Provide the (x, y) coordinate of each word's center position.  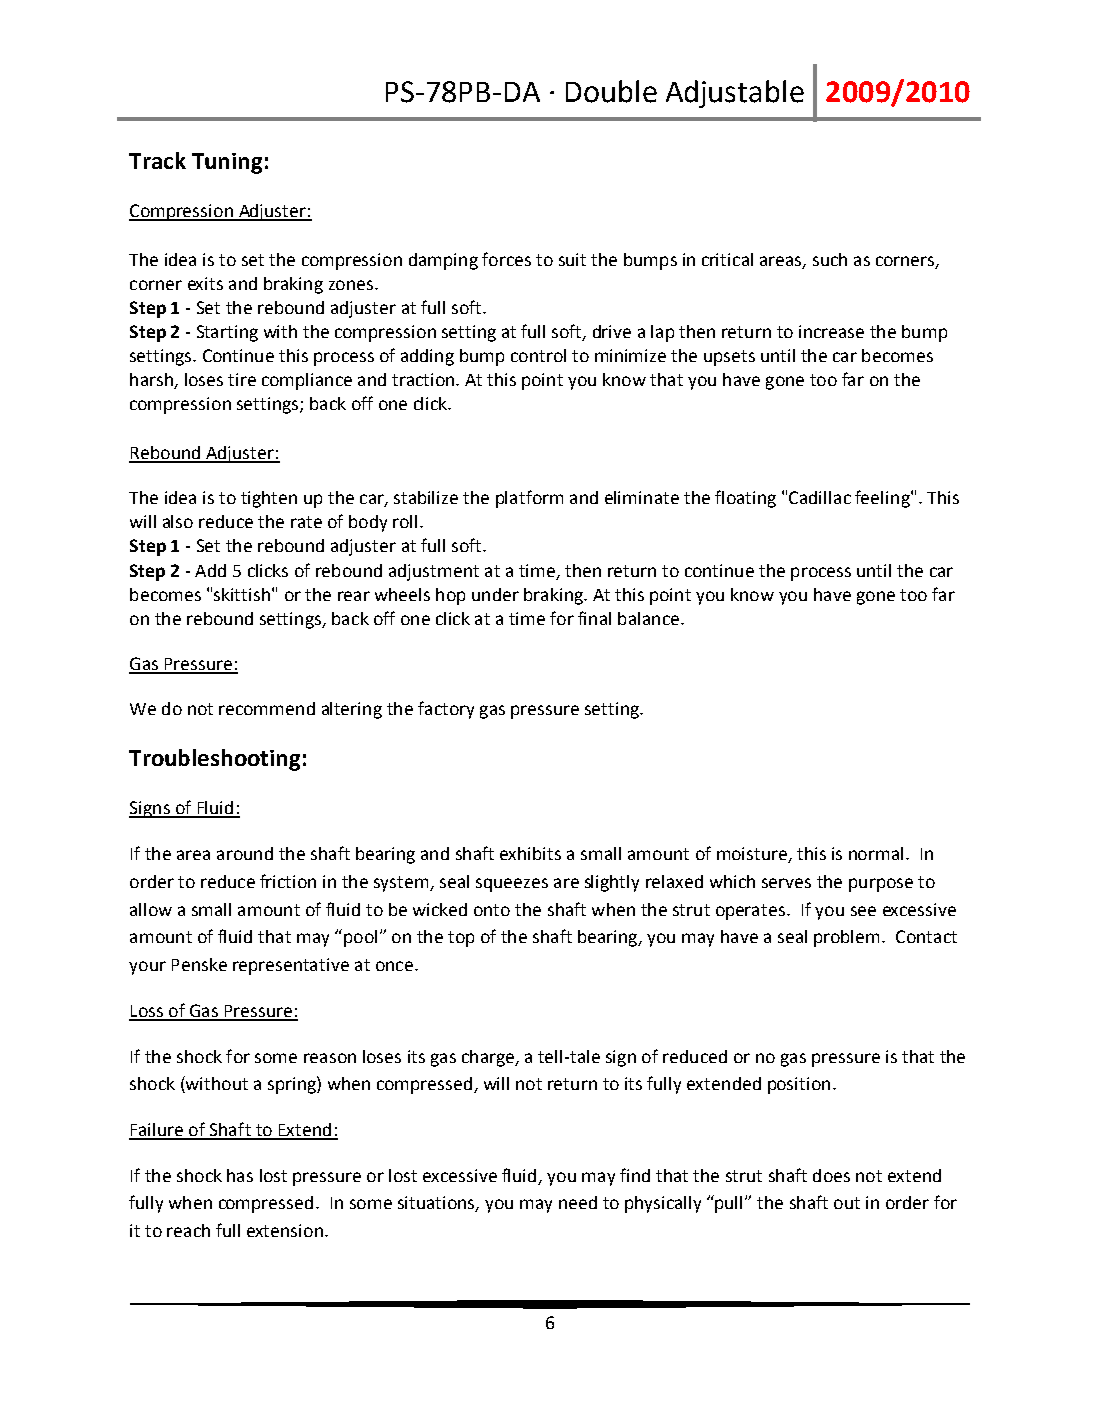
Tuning (227, 163)
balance (648, 618)
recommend (267, 708)
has (240, 1175)
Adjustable (735, 94)
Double (611, 91)
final (594, 618)
